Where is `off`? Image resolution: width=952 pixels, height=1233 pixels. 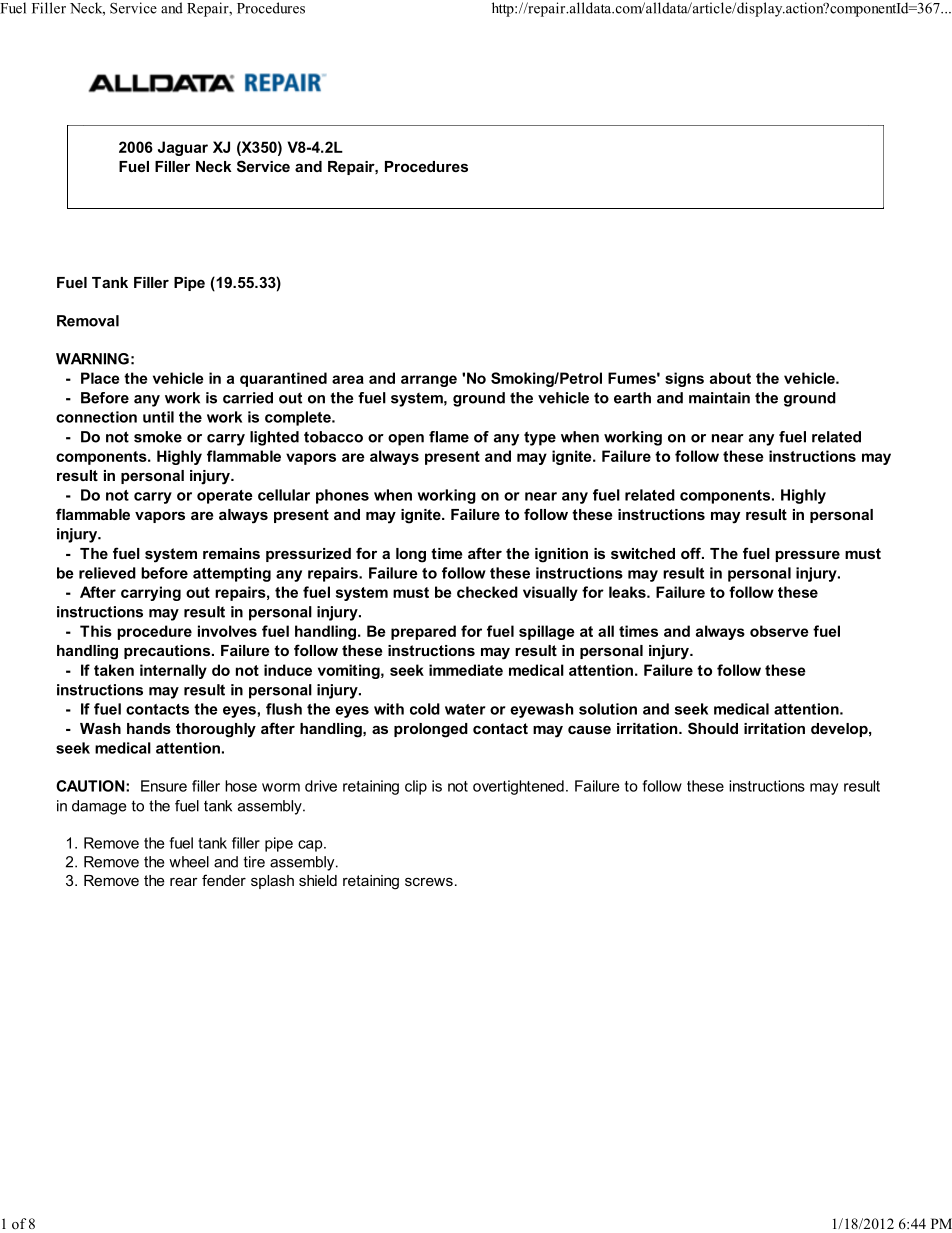
off is located at coordinates (692, 553).
